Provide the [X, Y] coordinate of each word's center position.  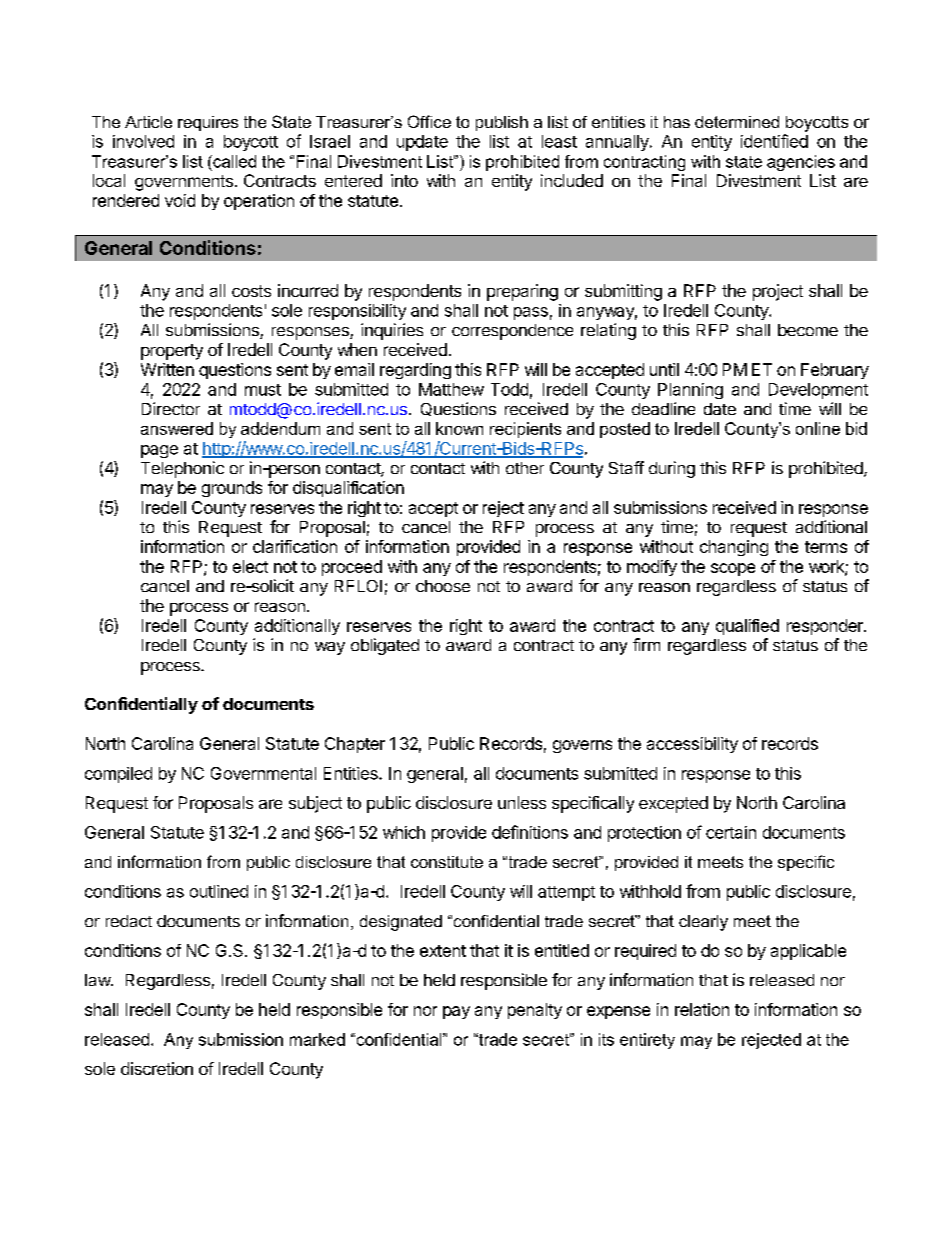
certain [731, 832]
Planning [690, 391]
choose [443, 586]
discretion [157, 1068]
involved [143, 141]
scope [733, 569]
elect [250, 566]
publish [502, 123]
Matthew [451, 389]
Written [167, 369]
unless [522, 802]
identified [774, 141]
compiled [118, 775]
